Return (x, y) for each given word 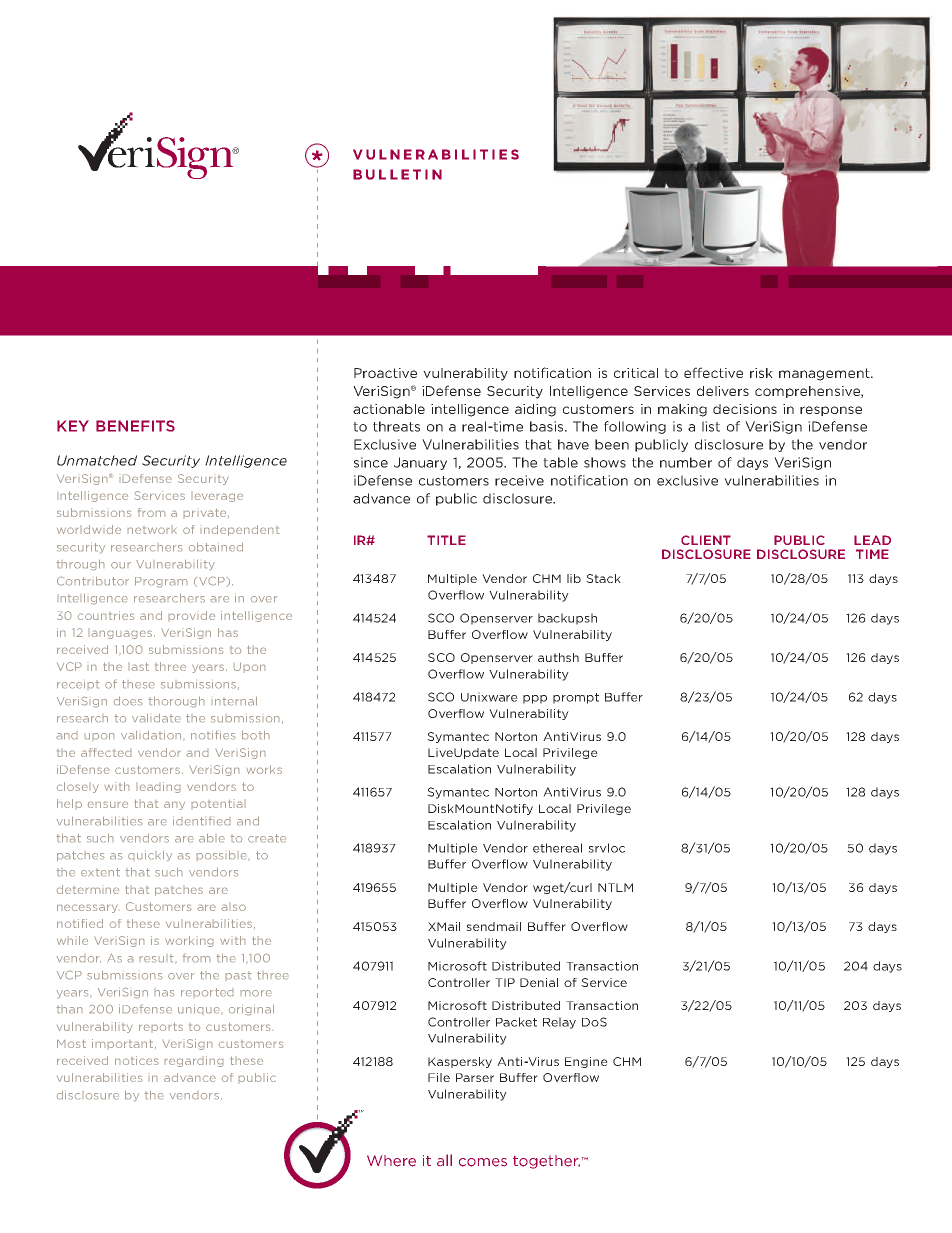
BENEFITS (135, 426)
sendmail (493, 926)
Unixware (489, 697)
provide (192, 615)
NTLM (615, 887)
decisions (745, 409)
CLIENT (706, 540)
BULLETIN (397, 174)
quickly (150, 856)
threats (396, 426)
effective (713, 372)
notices (136, 1060)
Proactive (385, 373)
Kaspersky (460, 1062)
